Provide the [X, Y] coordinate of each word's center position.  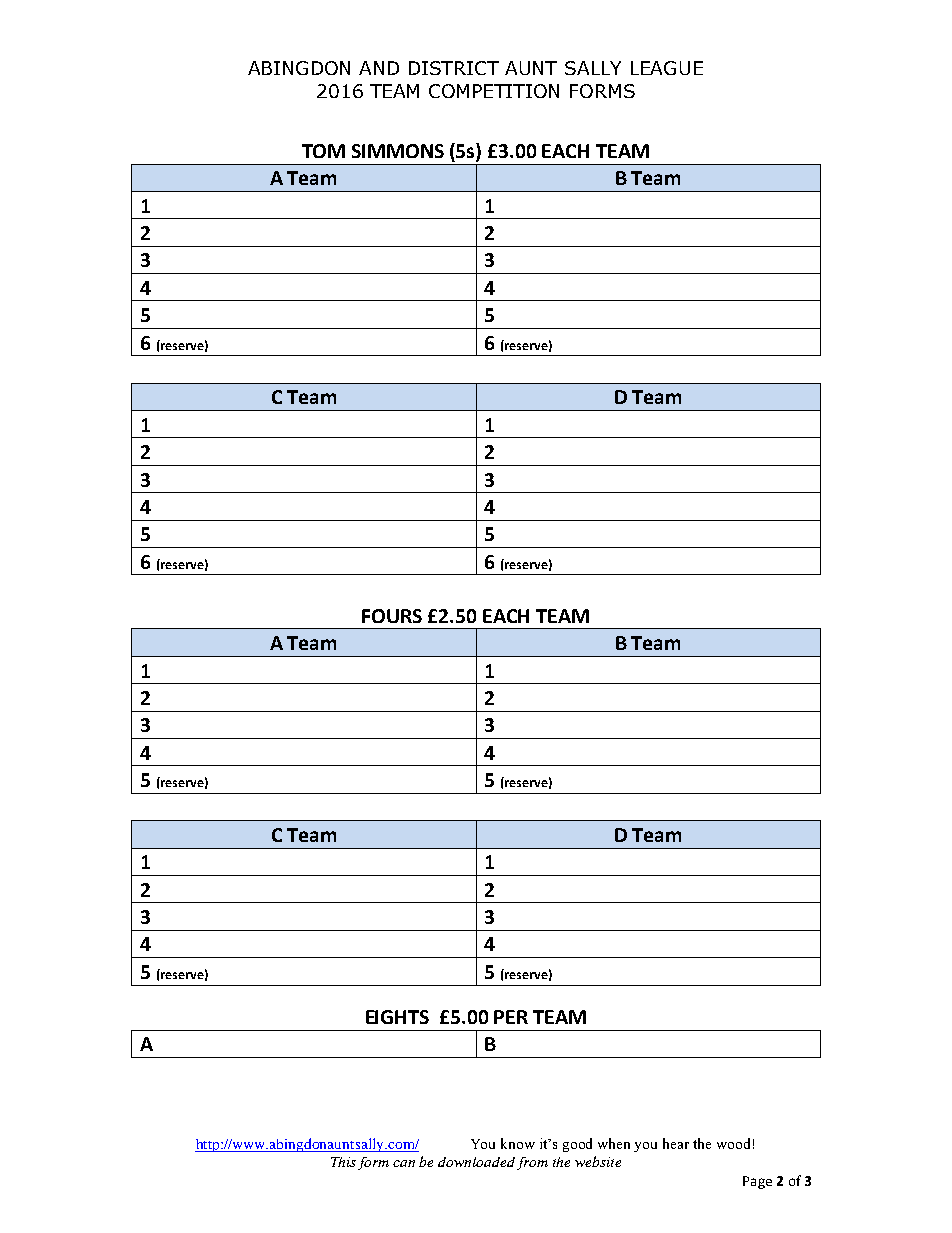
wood [733, 1143]
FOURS [392, 616]
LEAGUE [667, 68]
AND [379, 68]
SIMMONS [398, 151]
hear [676, 1143]
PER [511, 1017]
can [404, 1163]
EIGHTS [397, 1017]
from [532, 1163]
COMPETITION [494, 91]
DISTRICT [454, 68]
